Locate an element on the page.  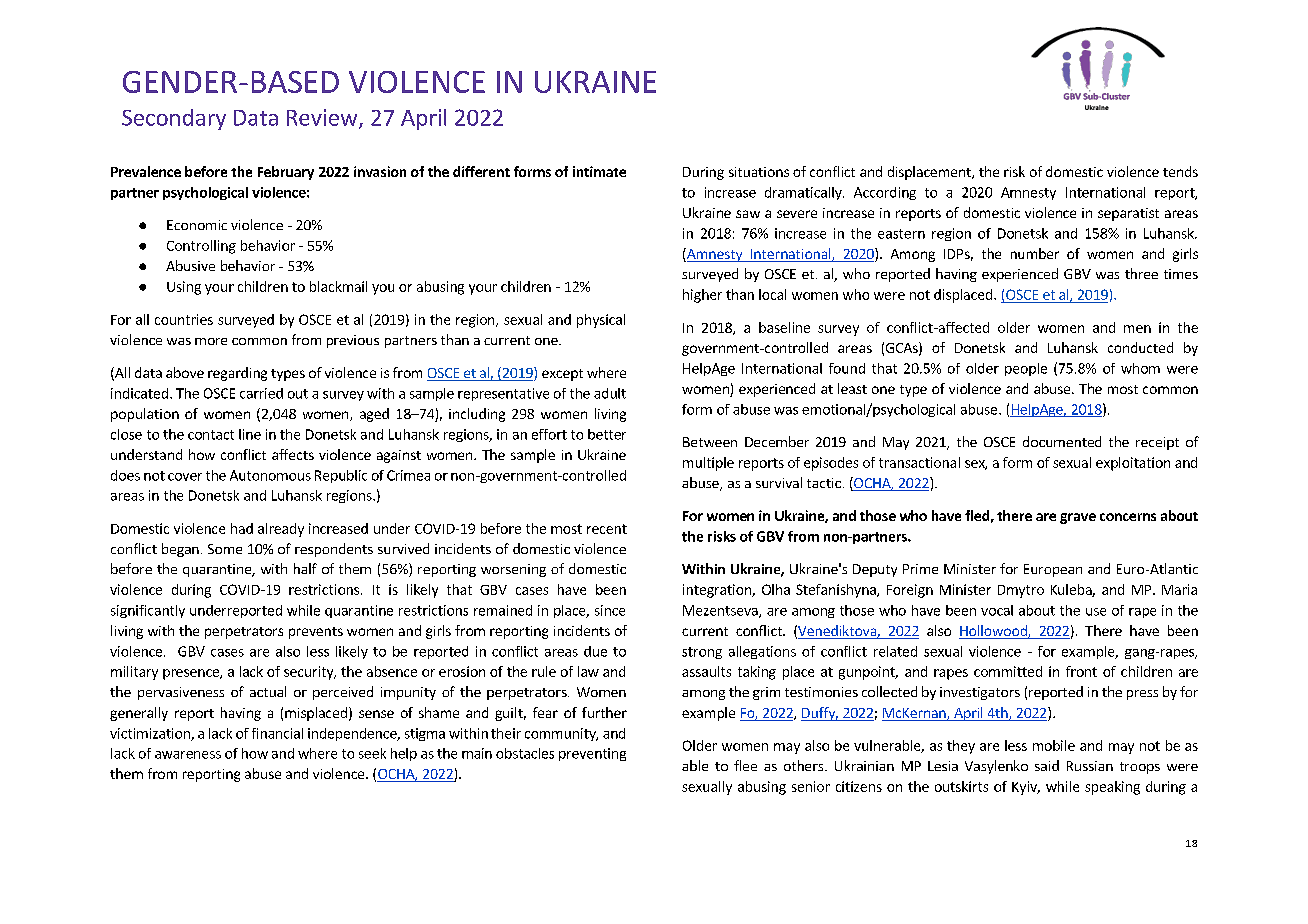
preventing is located at coordinates (592, 754).
